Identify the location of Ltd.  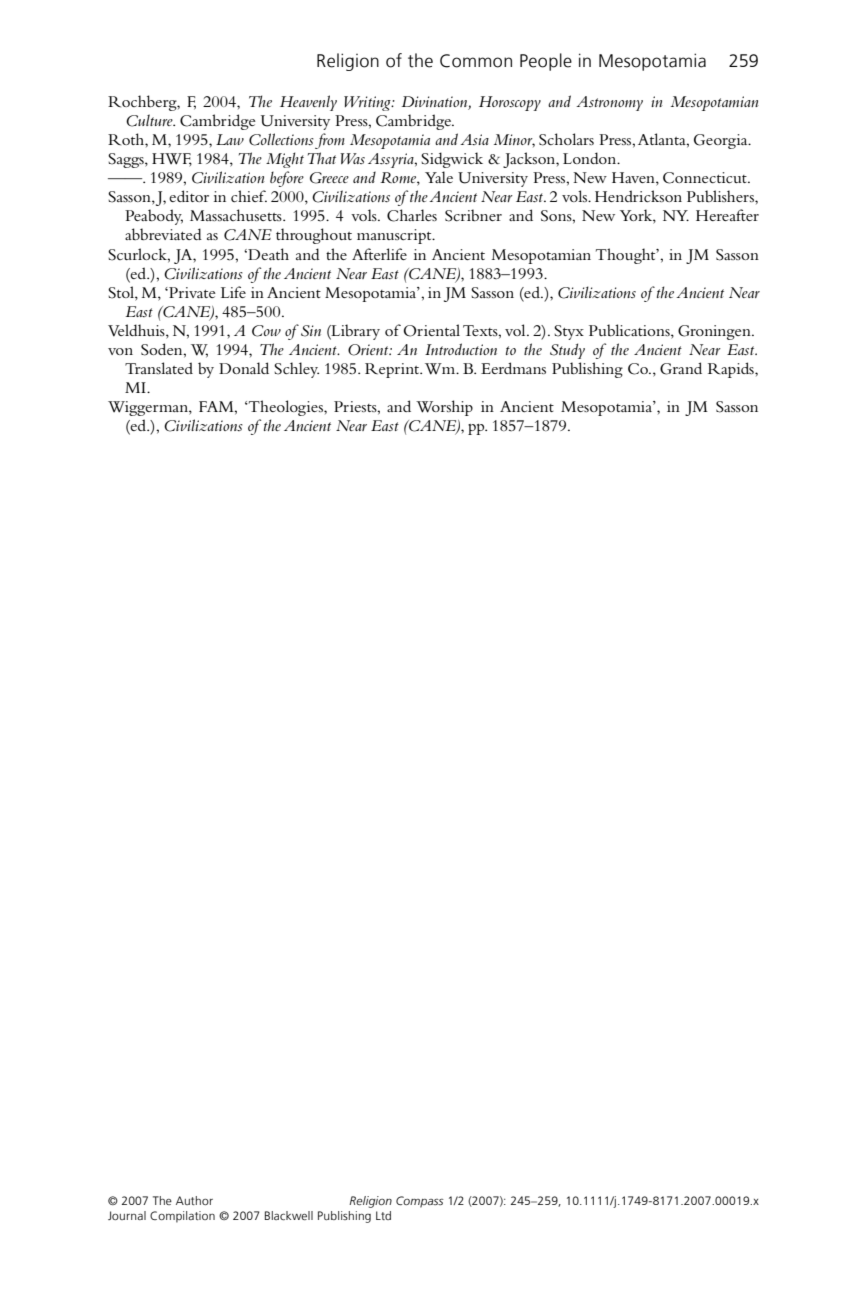
(383, 1215).
